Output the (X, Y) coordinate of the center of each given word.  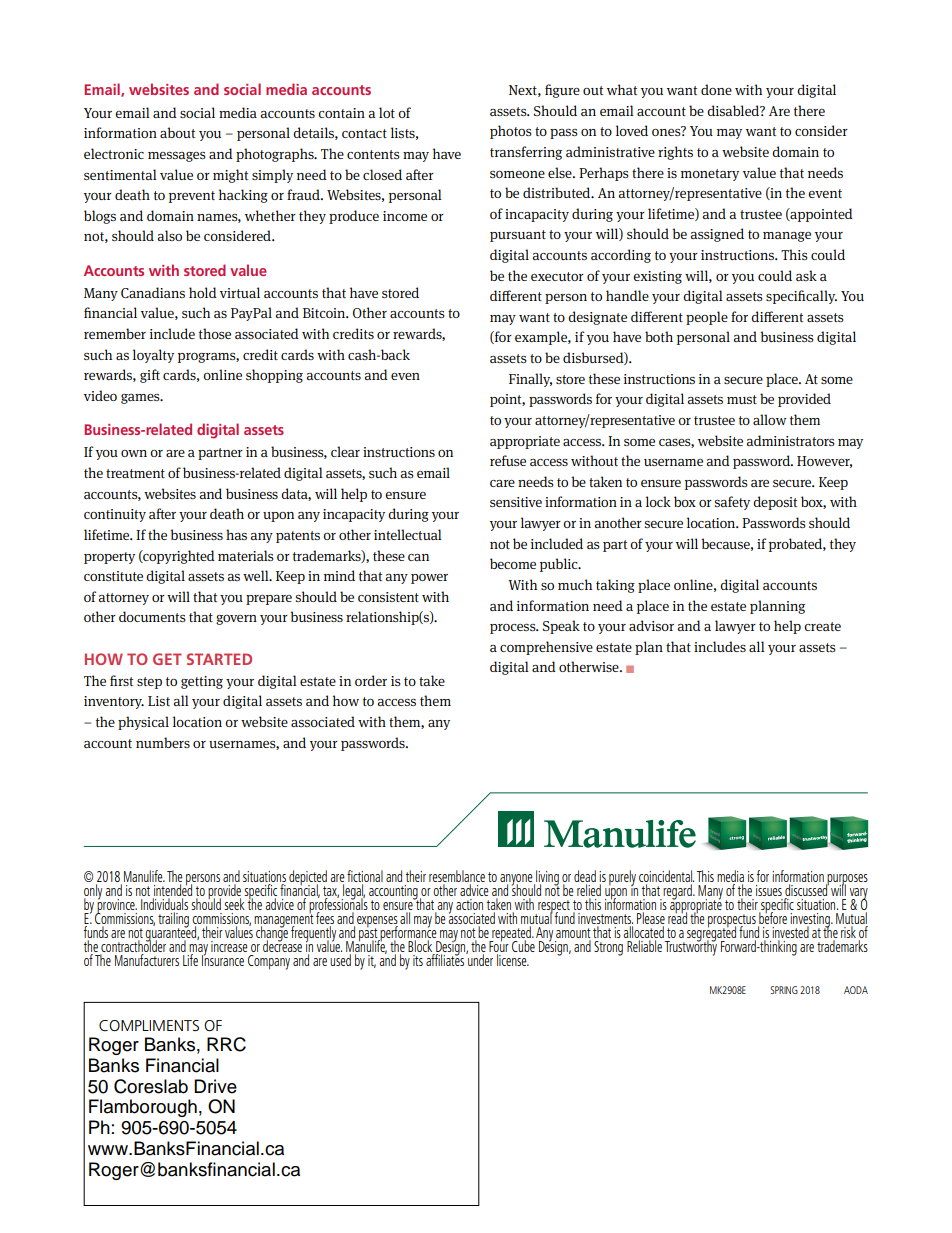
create (822, 626)
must (742, 399)
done (716, 89)
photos (511, 132)
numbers (163, 742)
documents (152, 616)
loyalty (153, 356)
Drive (215, 1086)
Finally (530, 380)
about (177, 132)
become (513, 563)
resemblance (457, 876)
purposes (847, 880)
